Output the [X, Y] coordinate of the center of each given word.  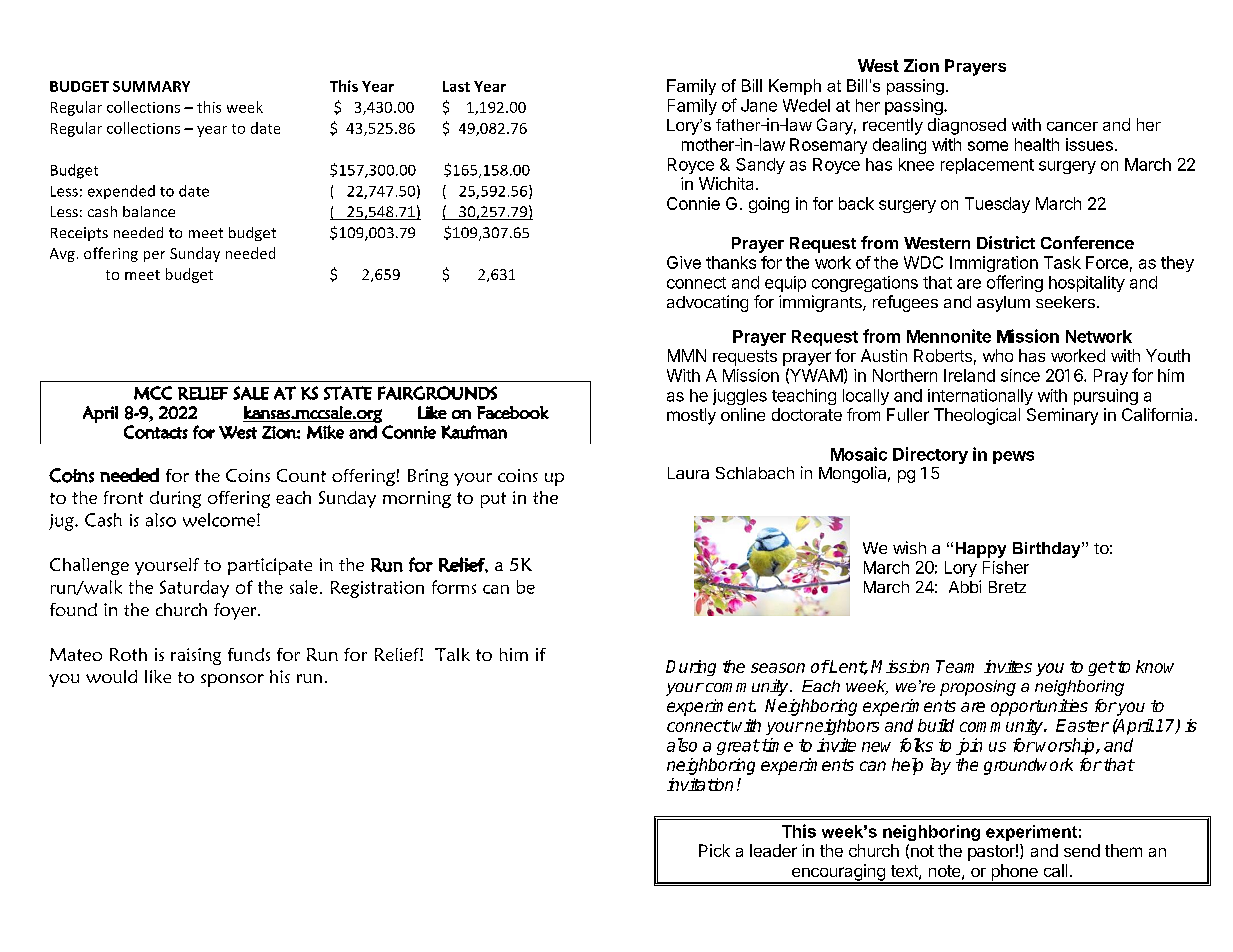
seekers [1065, 302]
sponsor [232, 680]
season [778, 668]
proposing [978, 688]
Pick [714, 850]
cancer [1072, 126]
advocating [707, 303]
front [123, 497]
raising [196, 656]
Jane [759, 105]
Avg [62, 255]
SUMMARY [151, 86]
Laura [688, 473]
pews [1013, 457]
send [1082, 850]
